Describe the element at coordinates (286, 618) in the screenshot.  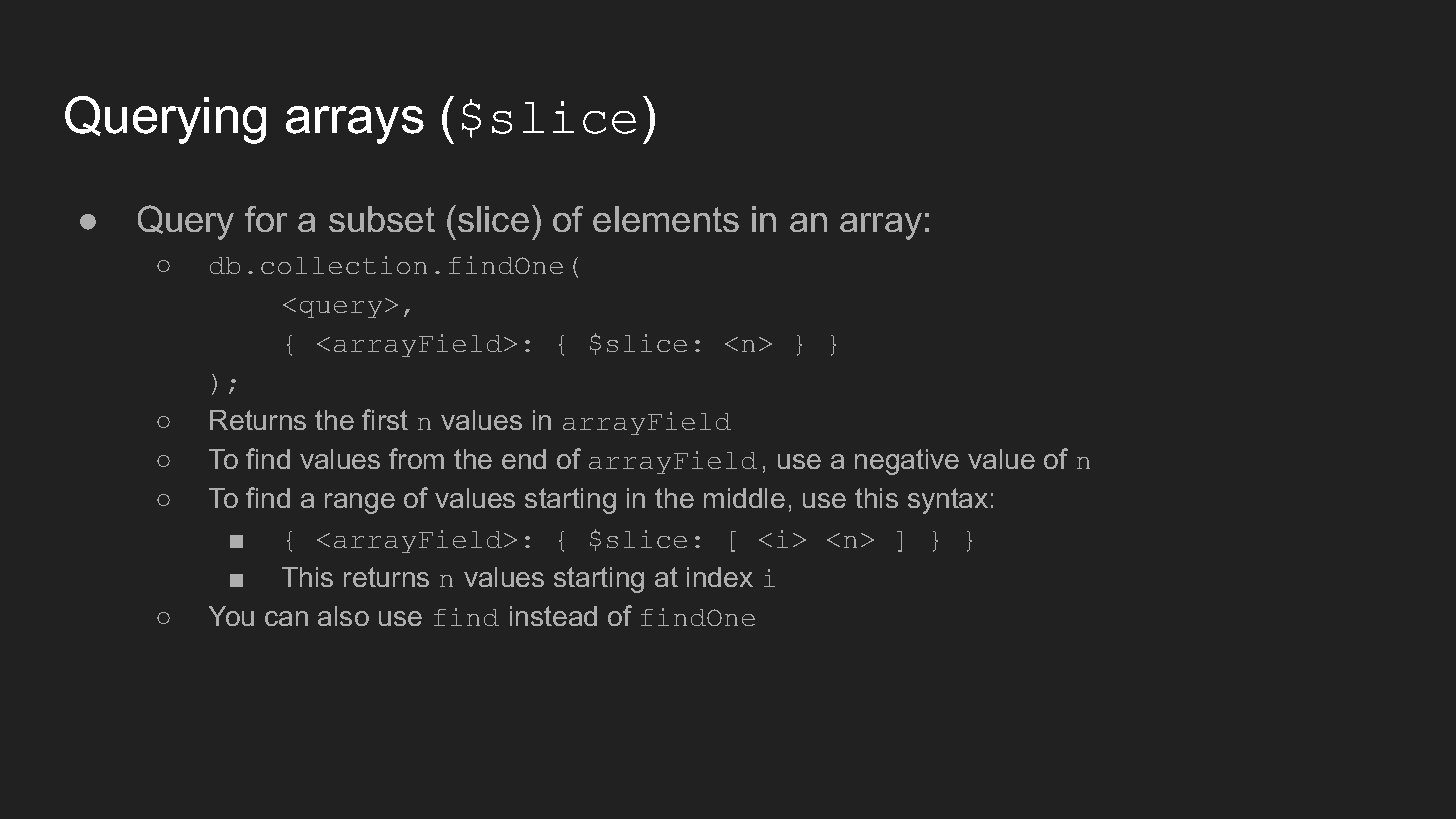
I see `can` at that location.
